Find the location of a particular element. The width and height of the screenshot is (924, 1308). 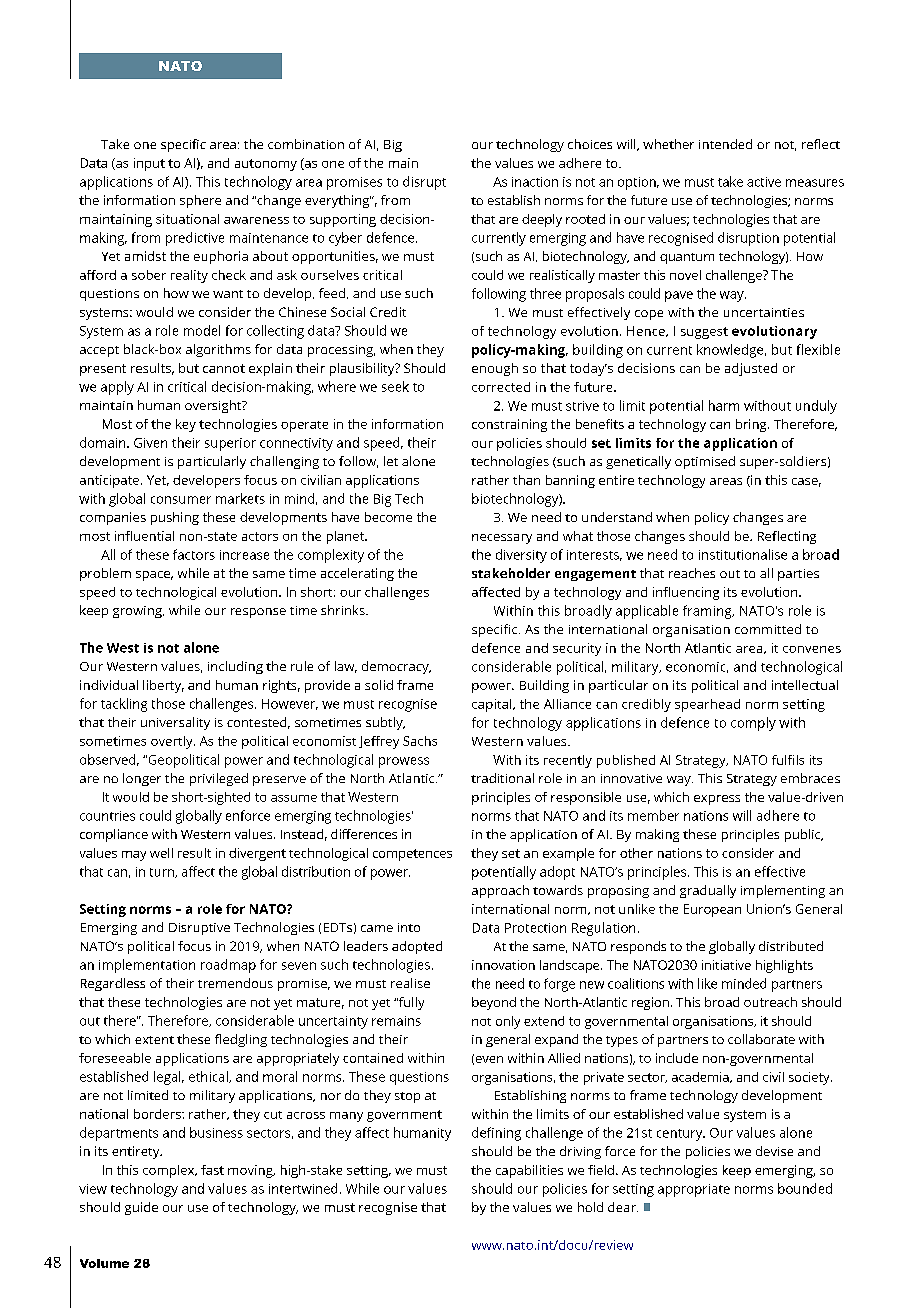

guide is located at coordinates (141, 1208).
